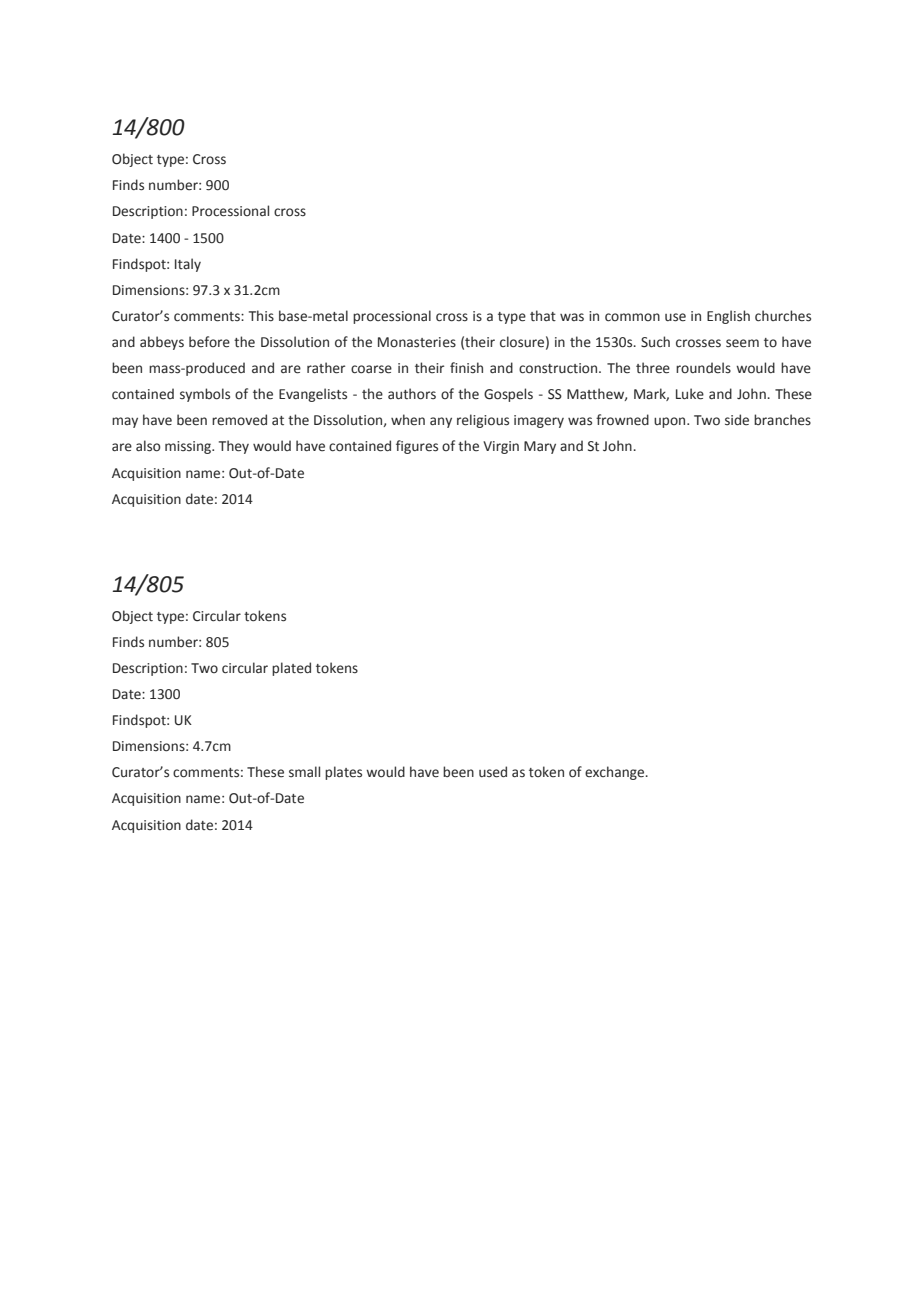 The height and width of the image is (1308, 924). Describe the element at coordinates (540, 447) in the image. I see `Mary` at that location.
